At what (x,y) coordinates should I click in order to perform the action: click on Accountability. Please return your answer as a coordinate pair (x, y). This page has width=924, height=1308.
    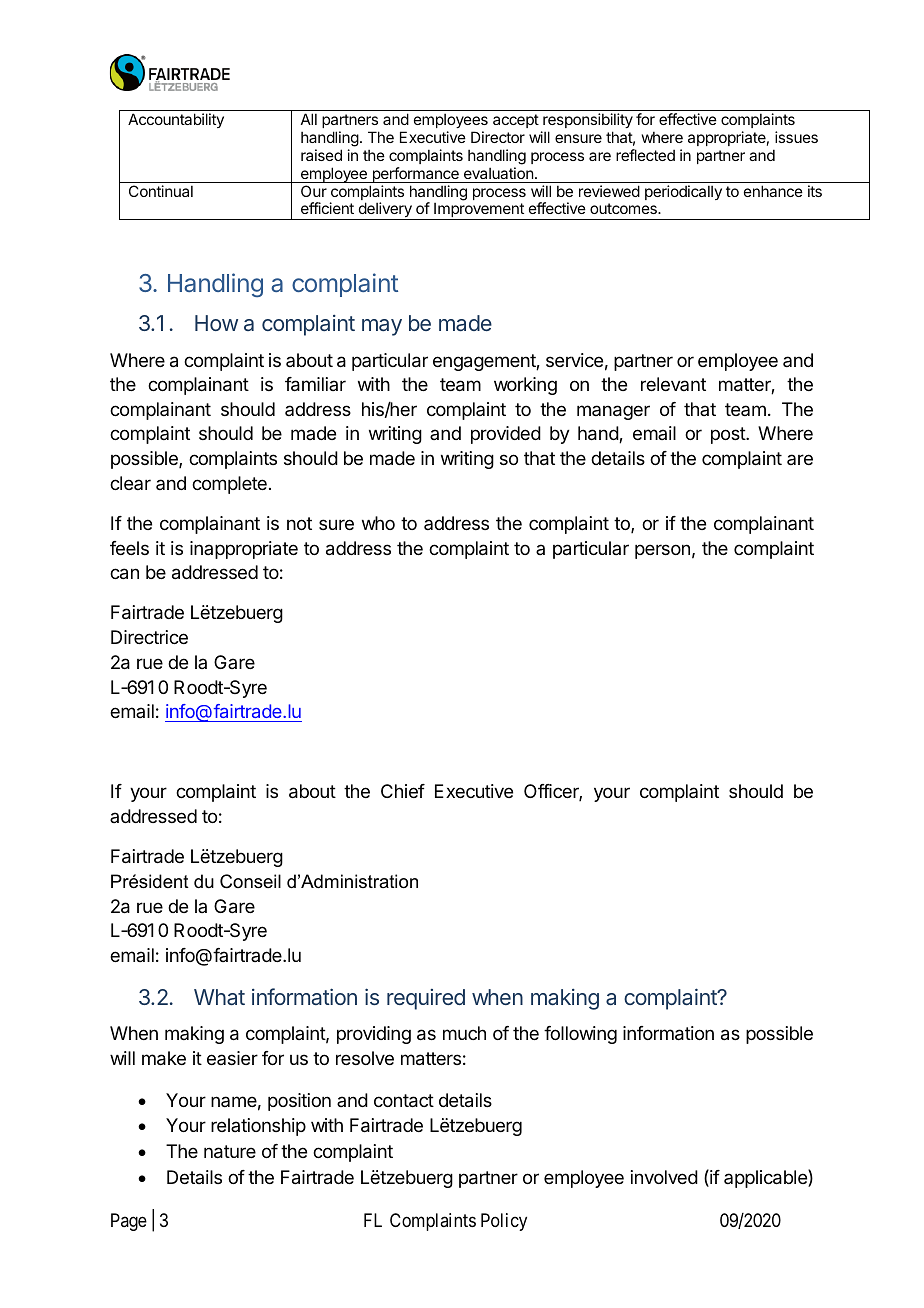
    Looking at the image, I should click on (176, 120).
